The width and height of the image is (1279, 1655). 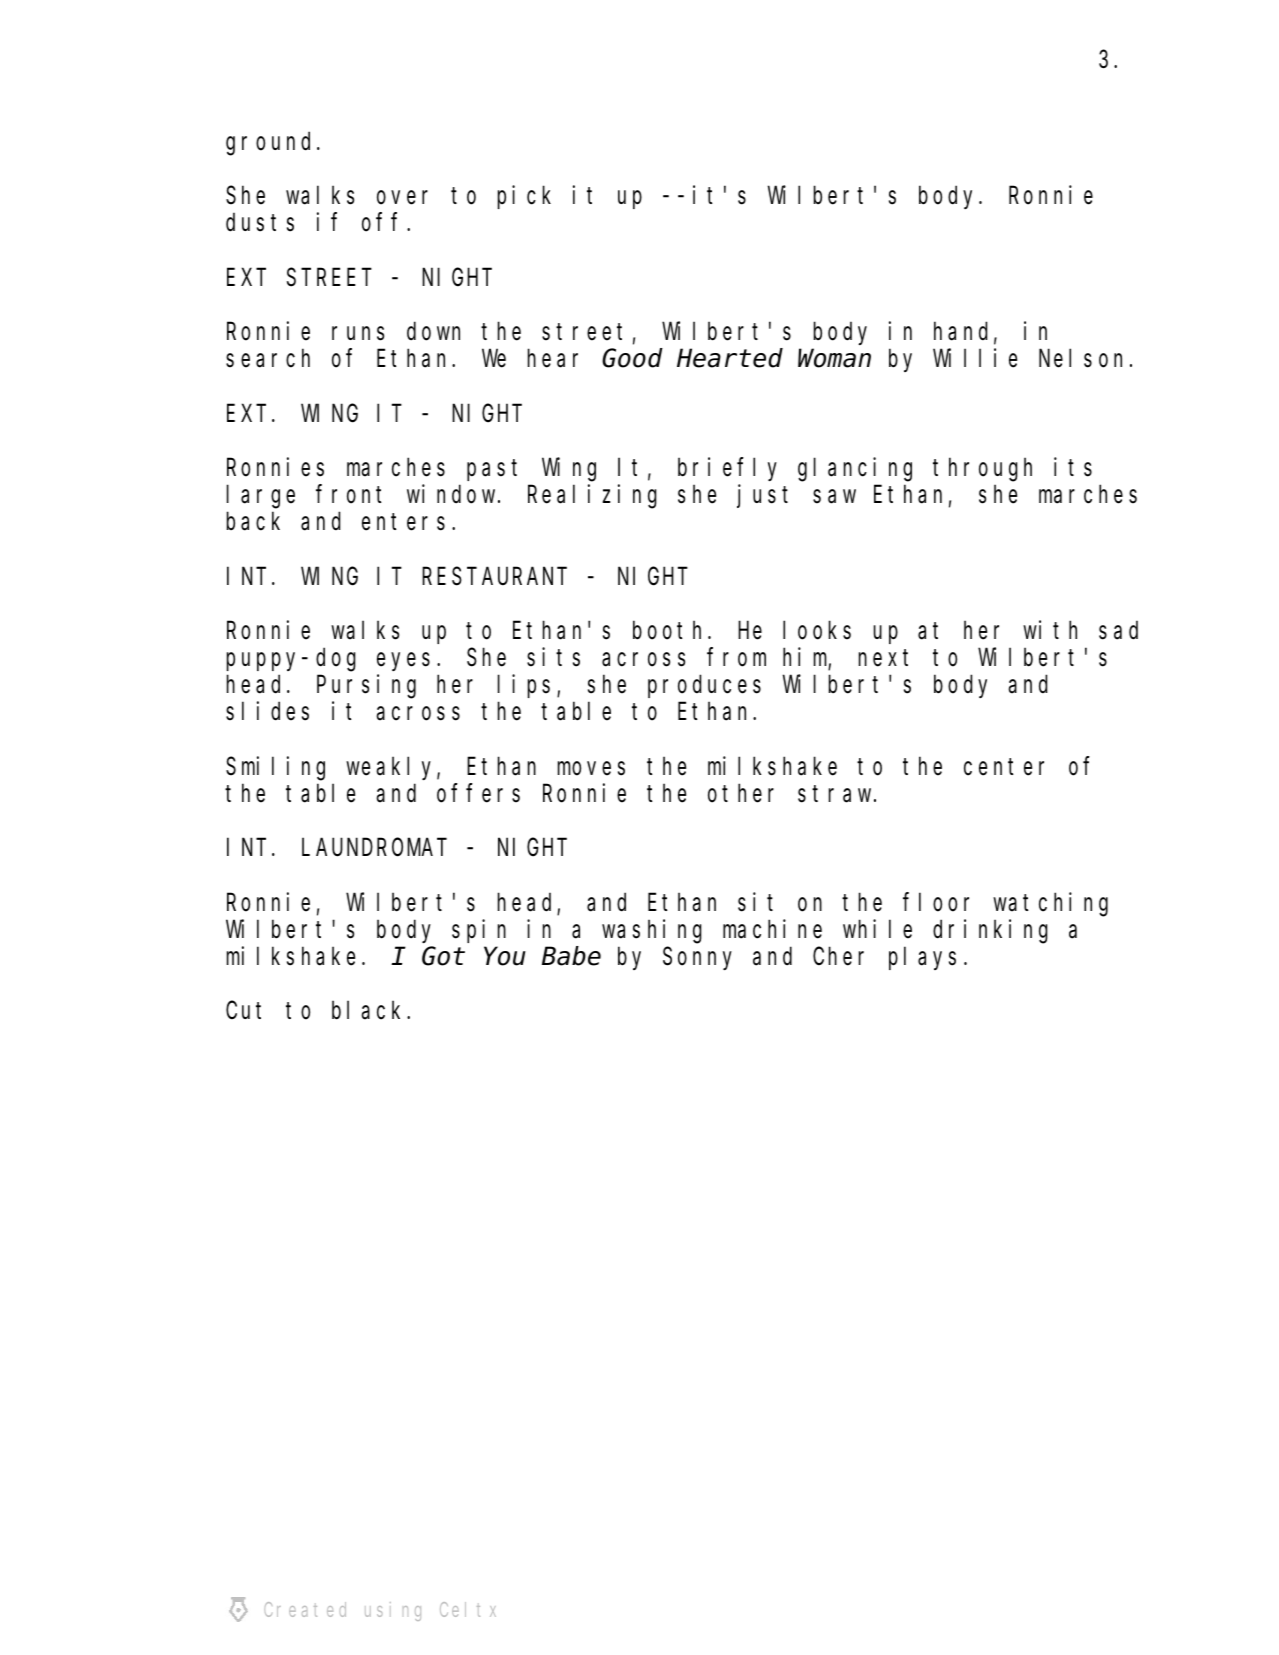 I want to click on booth, so click(x=671, y=630).
